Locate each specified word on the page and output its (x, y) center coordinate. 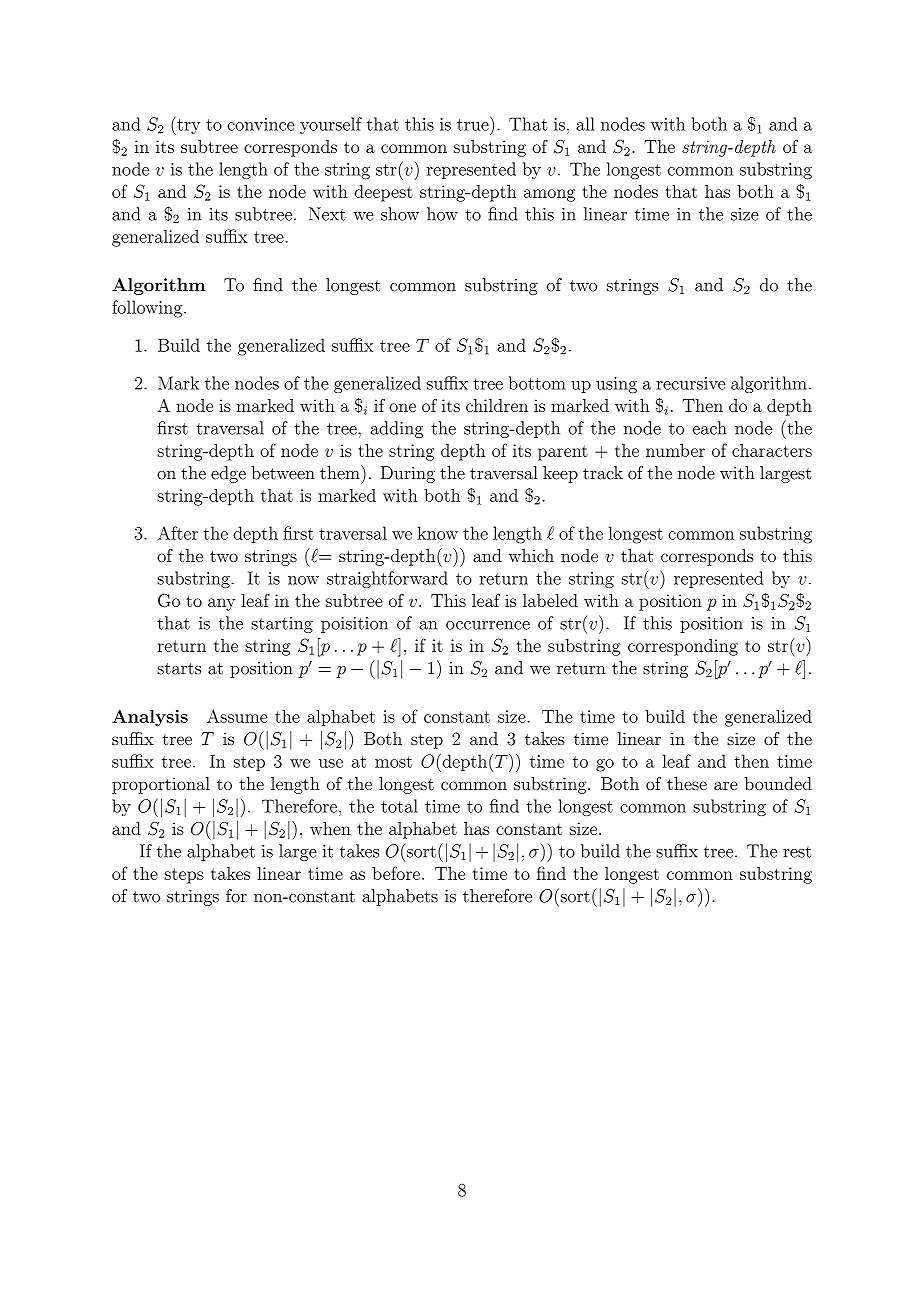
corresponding (683, 647)
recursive (690, 383)
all (585, 124)
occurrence (488, 625)
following (148, 309)
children (497, 405)
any (221, 604)
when (330, 828)
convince (260, 124)
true (474, 124)
